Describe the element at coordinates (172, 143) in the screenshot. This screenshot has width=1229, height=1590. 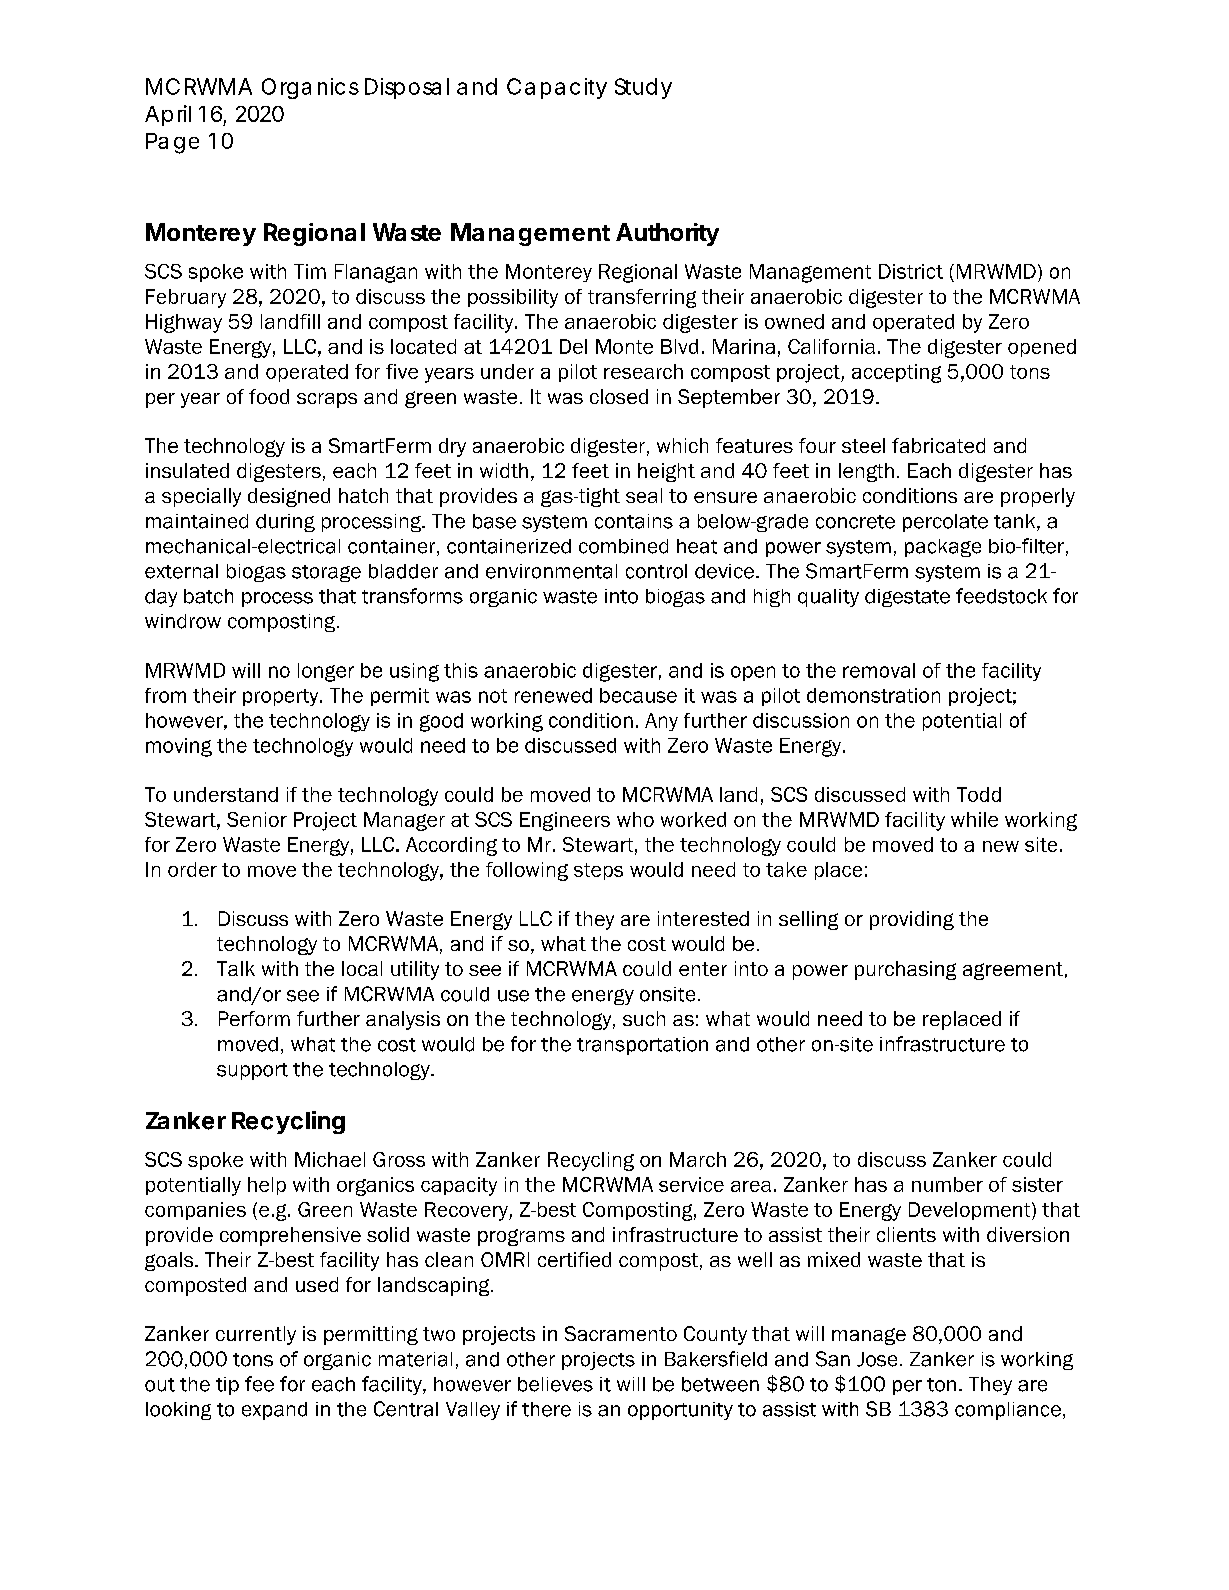
I see `Page` at that location.
